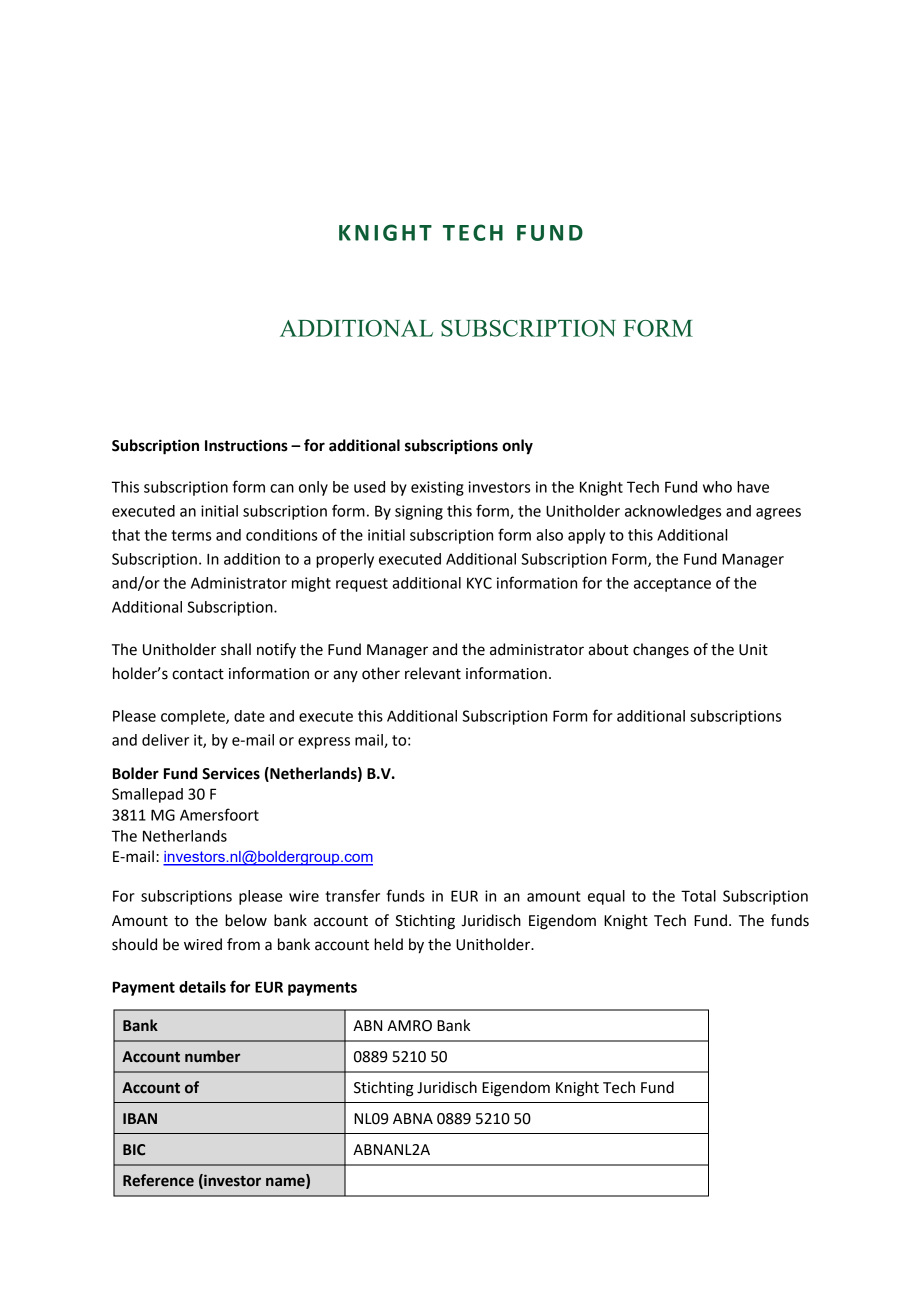 Image resolution: width=924 pixels, height=1308 pixels. I want to click on details, so click(202, 987).
